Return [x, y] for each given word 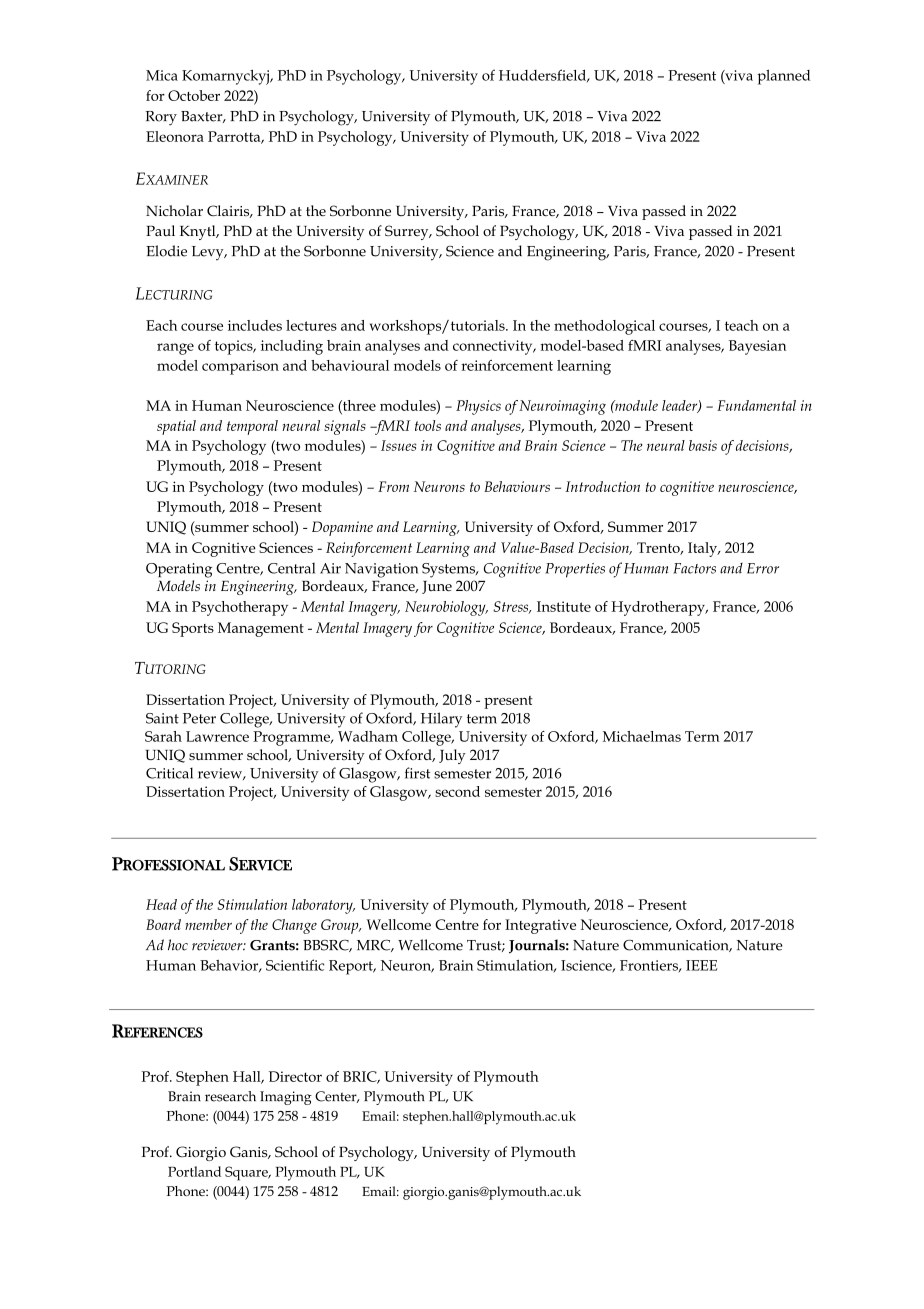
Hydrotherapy [659, 608]
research [230, 1096]
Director [295, 1076]
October [194, 95]
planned [783, 77]
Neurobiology [446, 608]
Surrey [408, 232]
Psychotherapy [240, 608]
